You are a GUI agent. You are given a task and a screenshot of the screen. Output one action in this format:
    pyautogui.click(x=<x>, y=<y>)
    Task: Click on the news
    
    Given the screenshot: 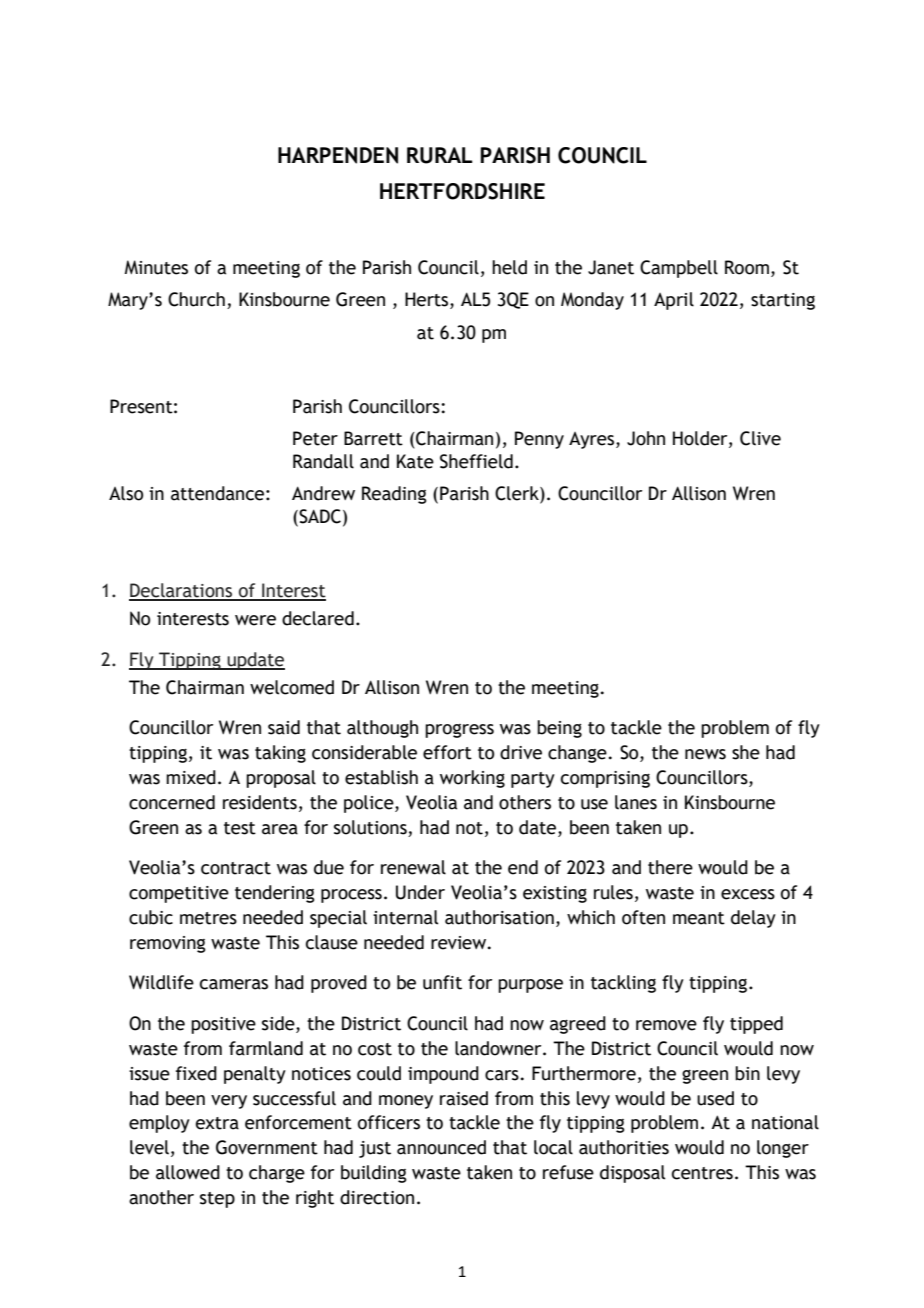 What is the action you would take?
    pyautogui.click(x=705, y=754)
